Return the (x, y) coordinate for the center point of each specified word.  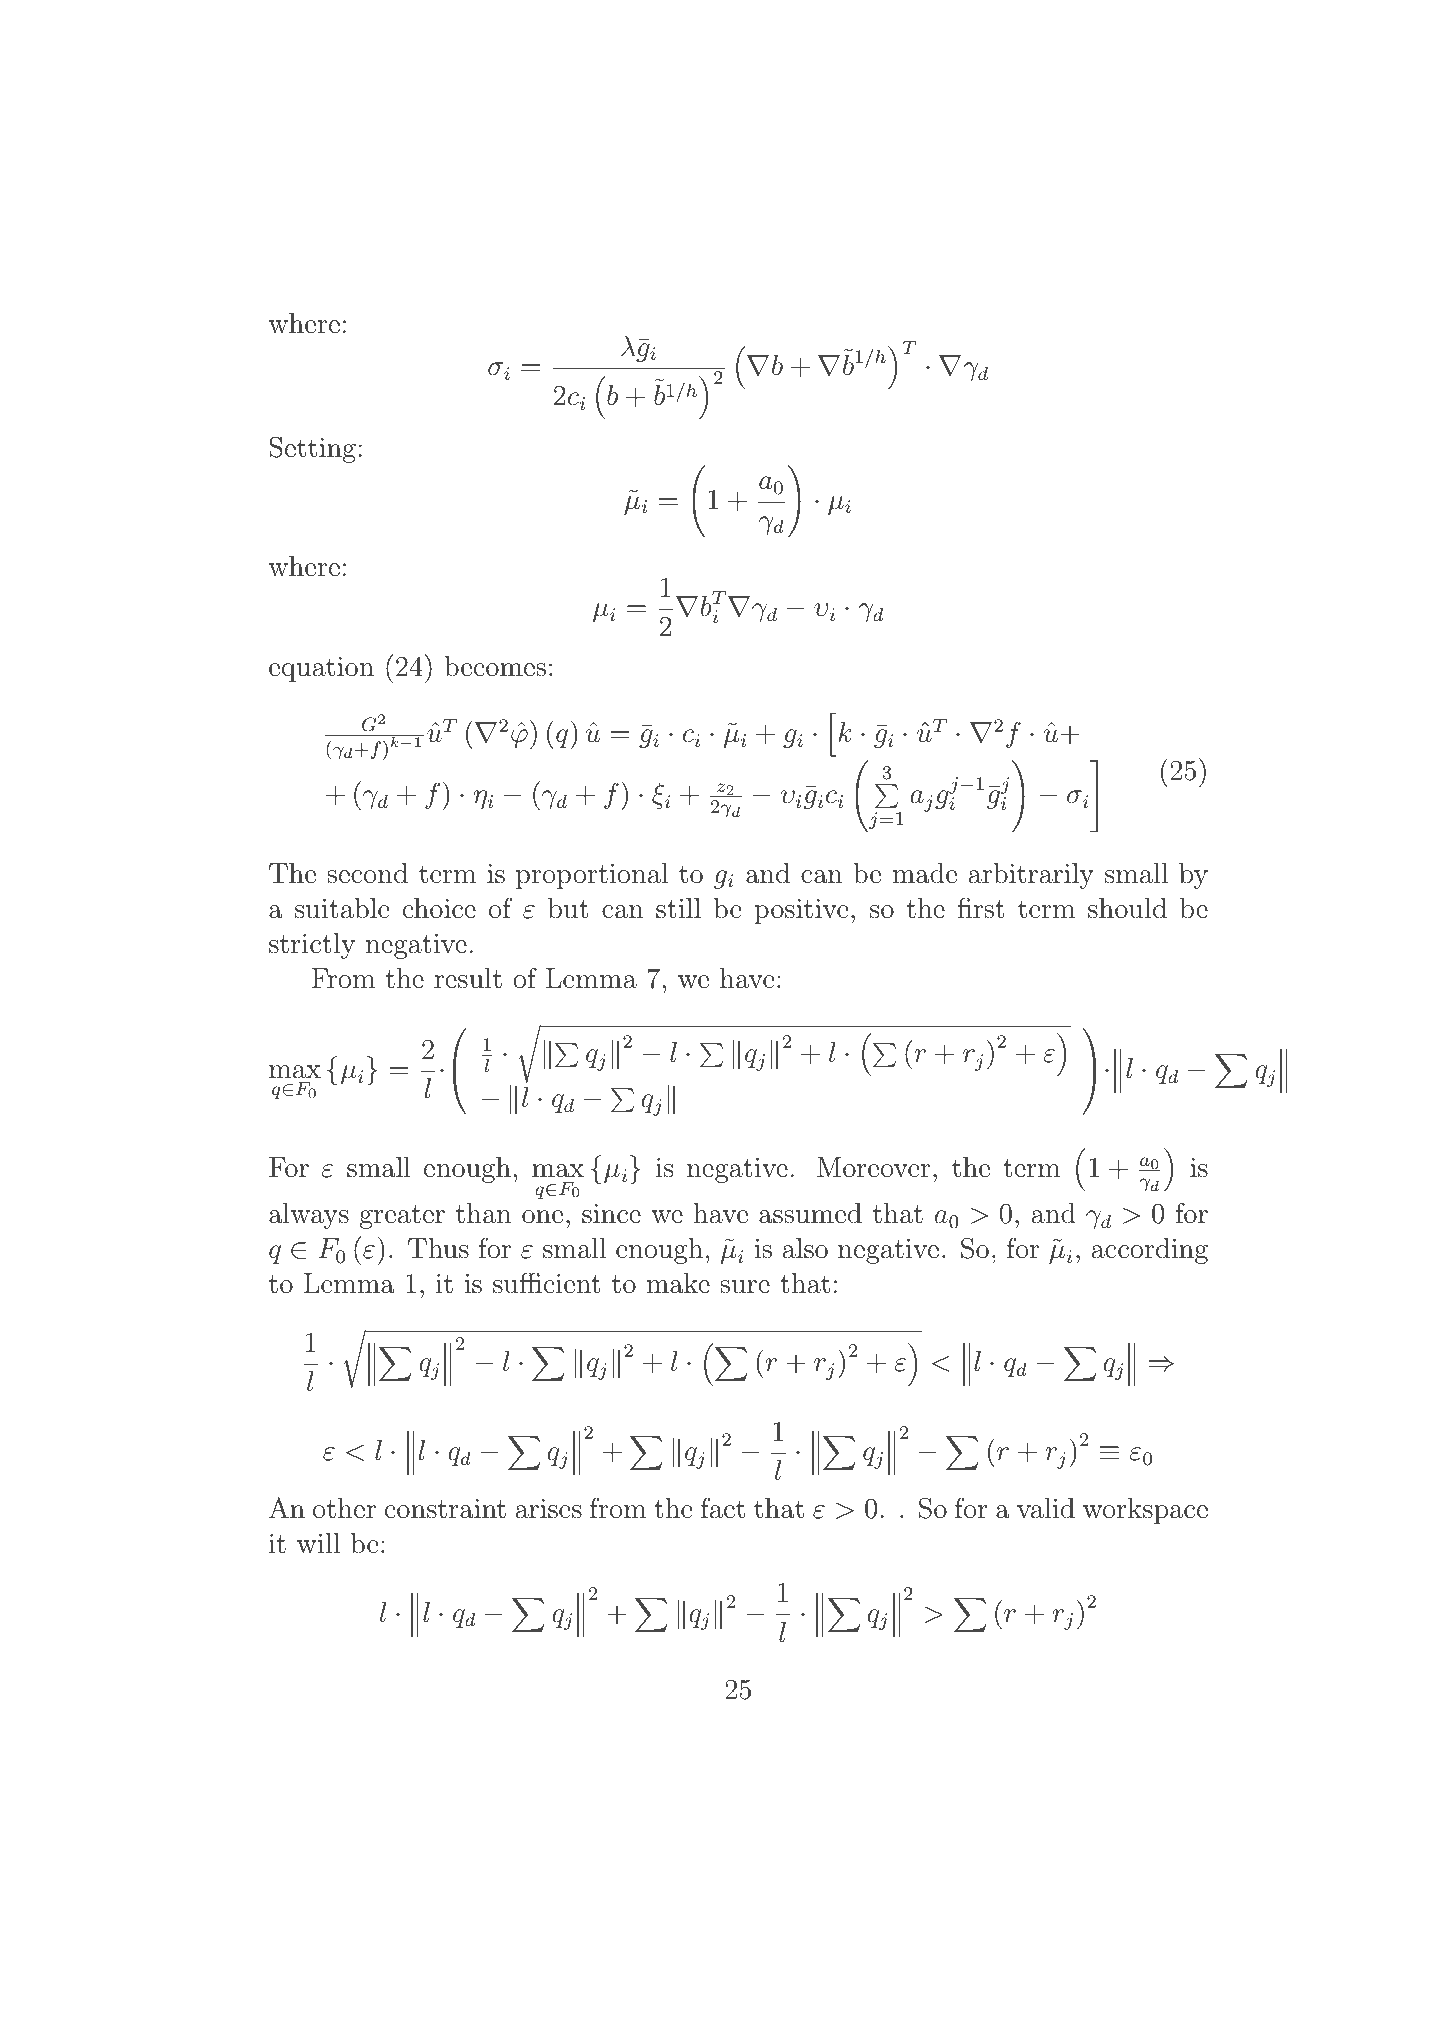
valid (1046, 1508)
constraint (445, 1509)
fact (723, 1508)
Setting (313, 449)
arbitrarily (1031, 876)
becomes (495, 666)
